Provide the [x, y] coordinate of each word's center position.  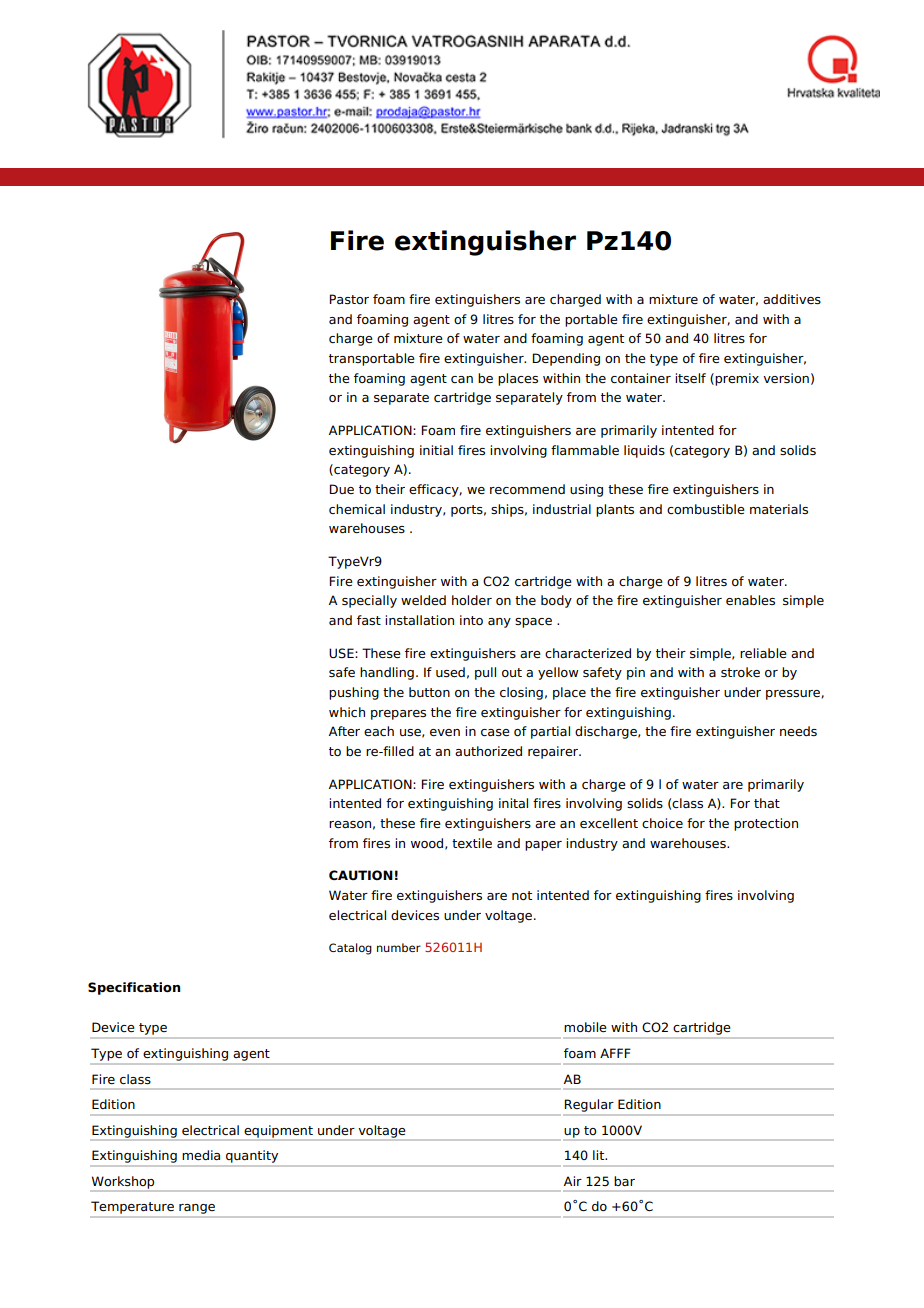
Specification [134, 988]
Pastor [349, 299]
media [201, 1155]
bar [624, 1181]
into [471, 620]
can [462, 379]
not [522, 895]
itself [690, 378]
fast [369, 620]
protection [766, 824]
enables [750, 600]
